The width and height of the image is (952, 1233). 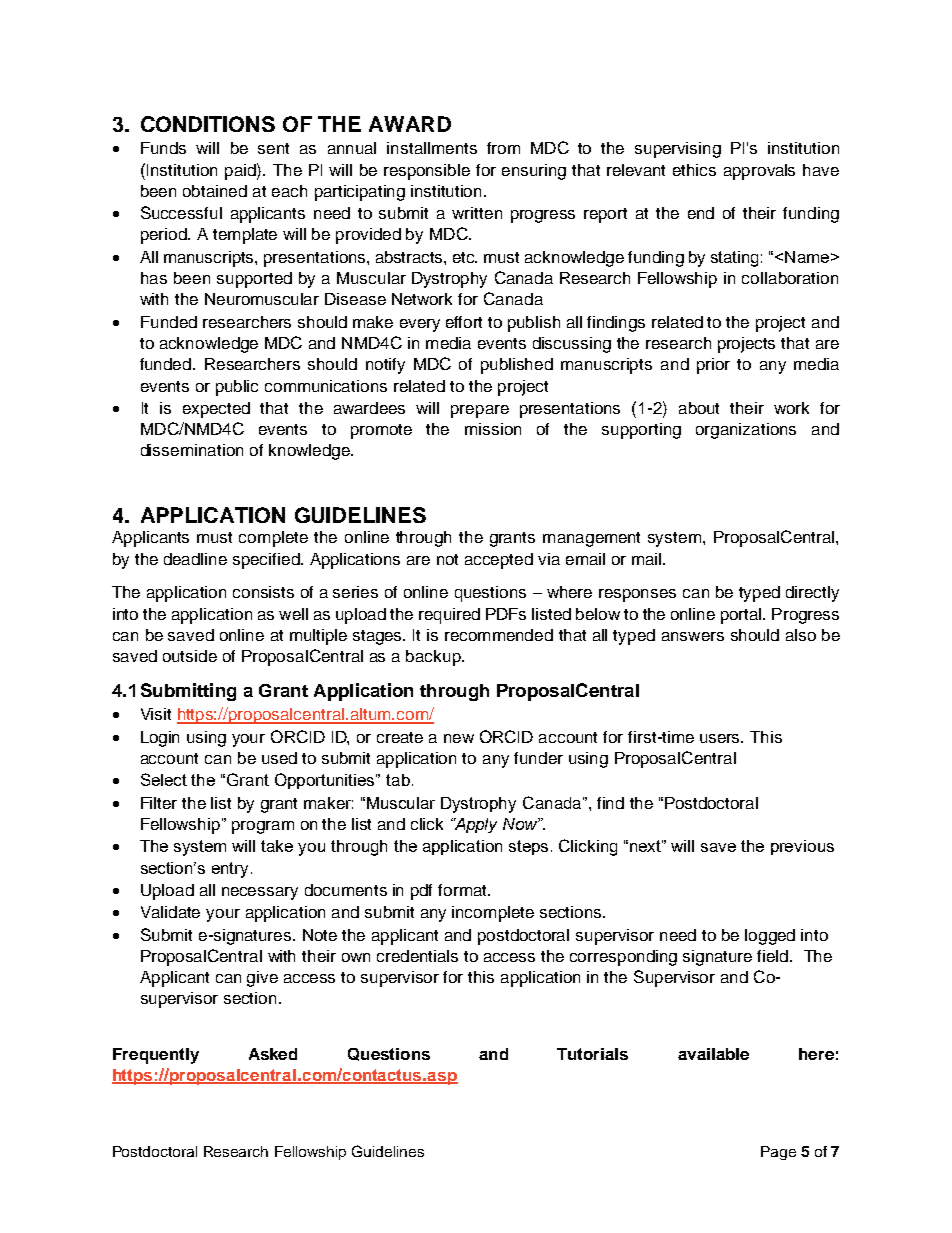 What do you see at coordinates (232, 870) in the image?
I see `entry` at bounding box center [232, 870].
